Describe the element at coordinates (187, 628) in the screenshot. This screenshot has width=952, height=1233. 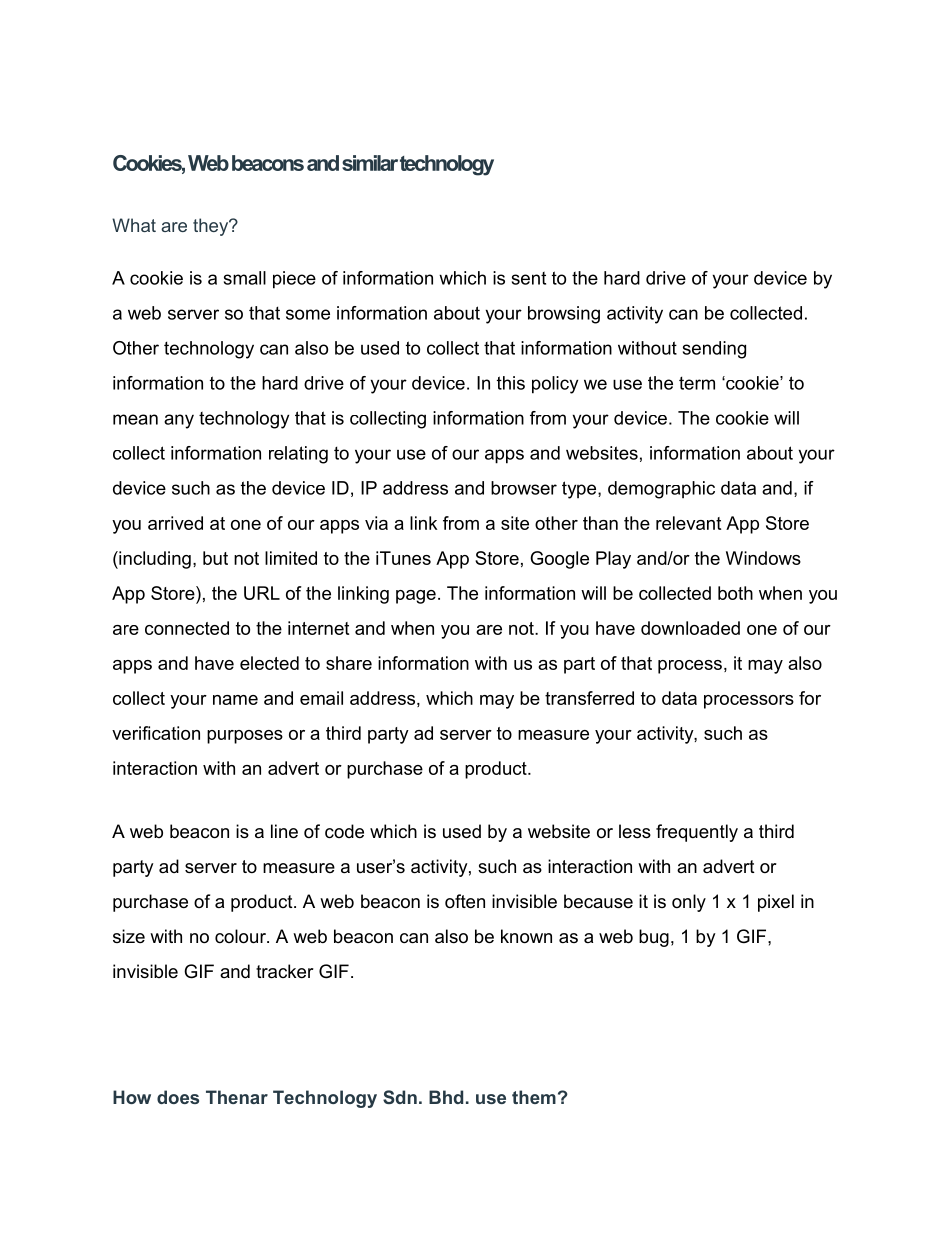
I see `connected` at that location.
